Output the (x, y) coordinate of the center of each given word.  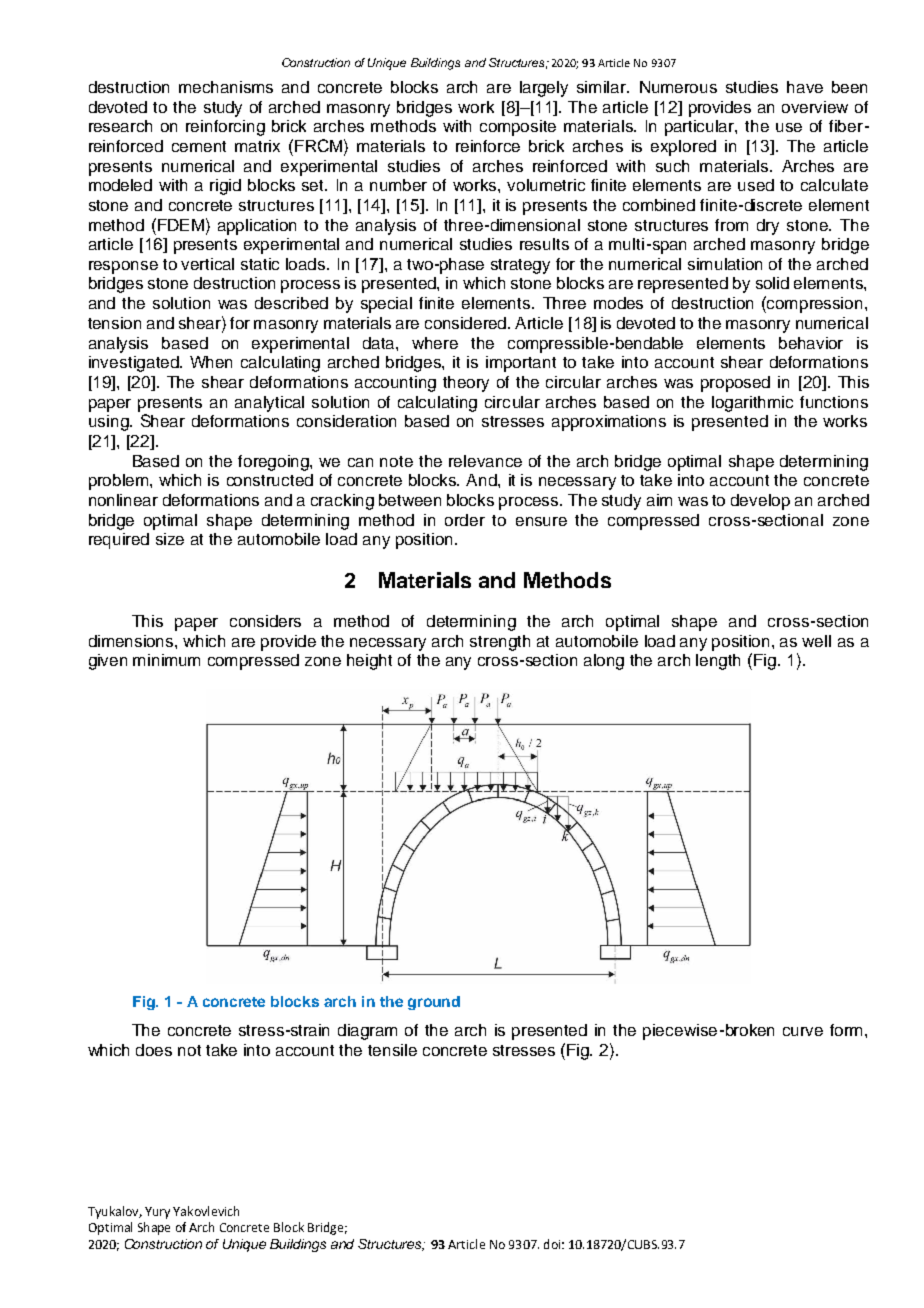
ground (434, 1003)
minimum (166, 660)
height (369, 662)
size (170, 539)
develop (760, 502)
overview (815, 107)
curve (803, 1031)
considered (467, 323)
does (154, 1050)
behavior (811, 343)
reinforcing (225, 128)
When (211, 362)
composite (518, 128)
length (718, 662)
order (465, 520)
